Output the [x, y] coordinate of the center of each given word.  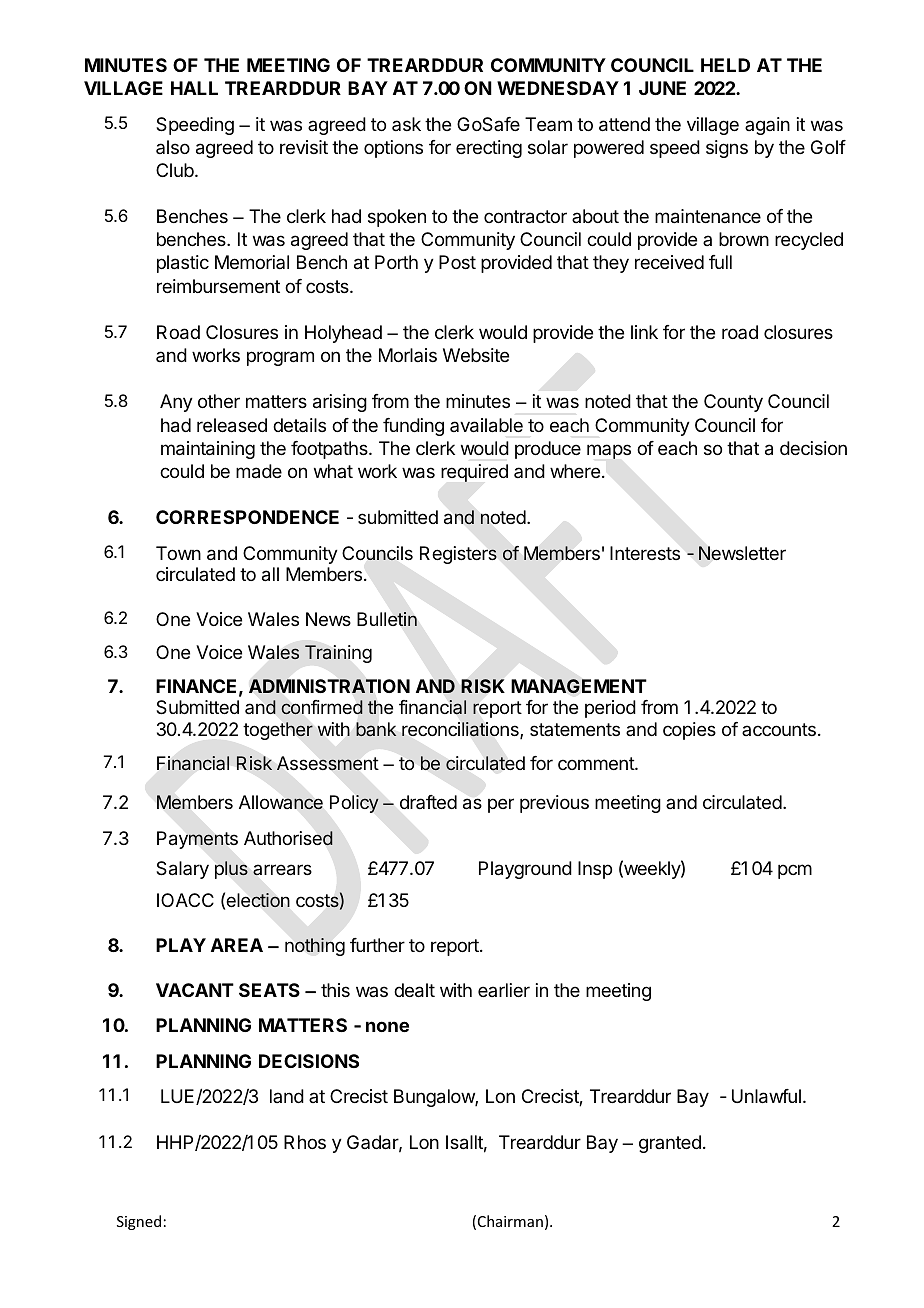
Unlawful [766, 1096]
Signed [139, 1222]
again [767, 126]
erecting [489, 149]
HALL [194, 88]
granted [670, 1144]
